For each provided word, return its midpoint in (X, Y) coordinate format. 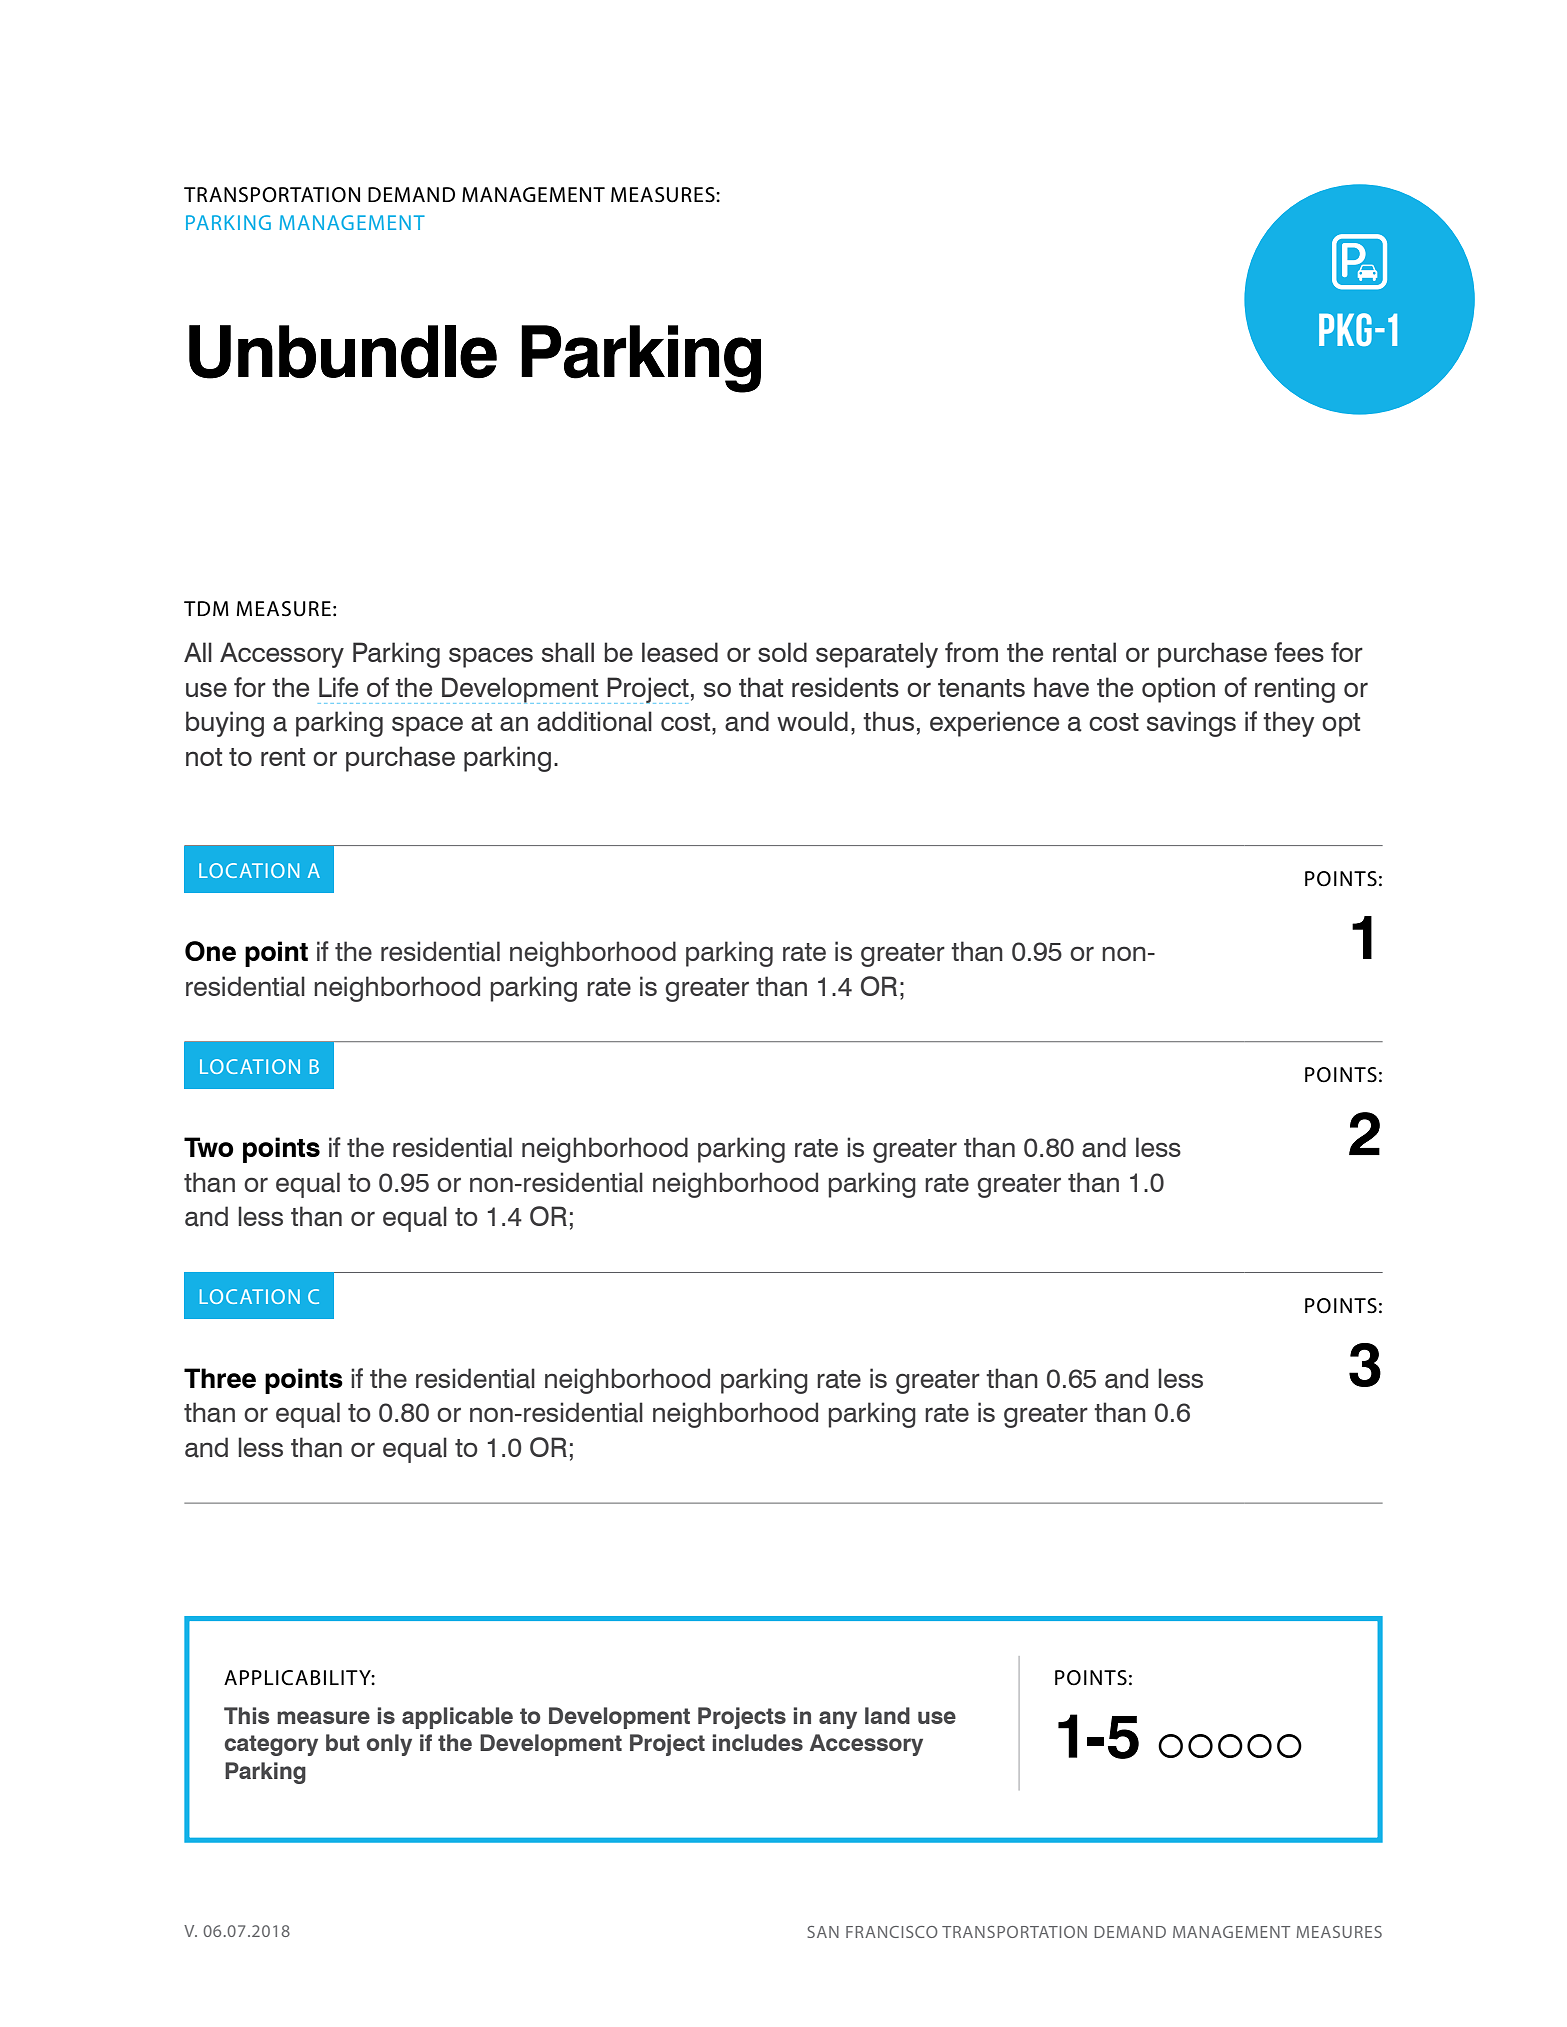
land (887, 1715)
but (343, 1742)
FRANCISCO (892, 1932)
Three (220, 1378)
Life (338, 687)
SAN (823, 1932)
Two (208, 1147)
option (1178, 690)
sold (782, 652)
